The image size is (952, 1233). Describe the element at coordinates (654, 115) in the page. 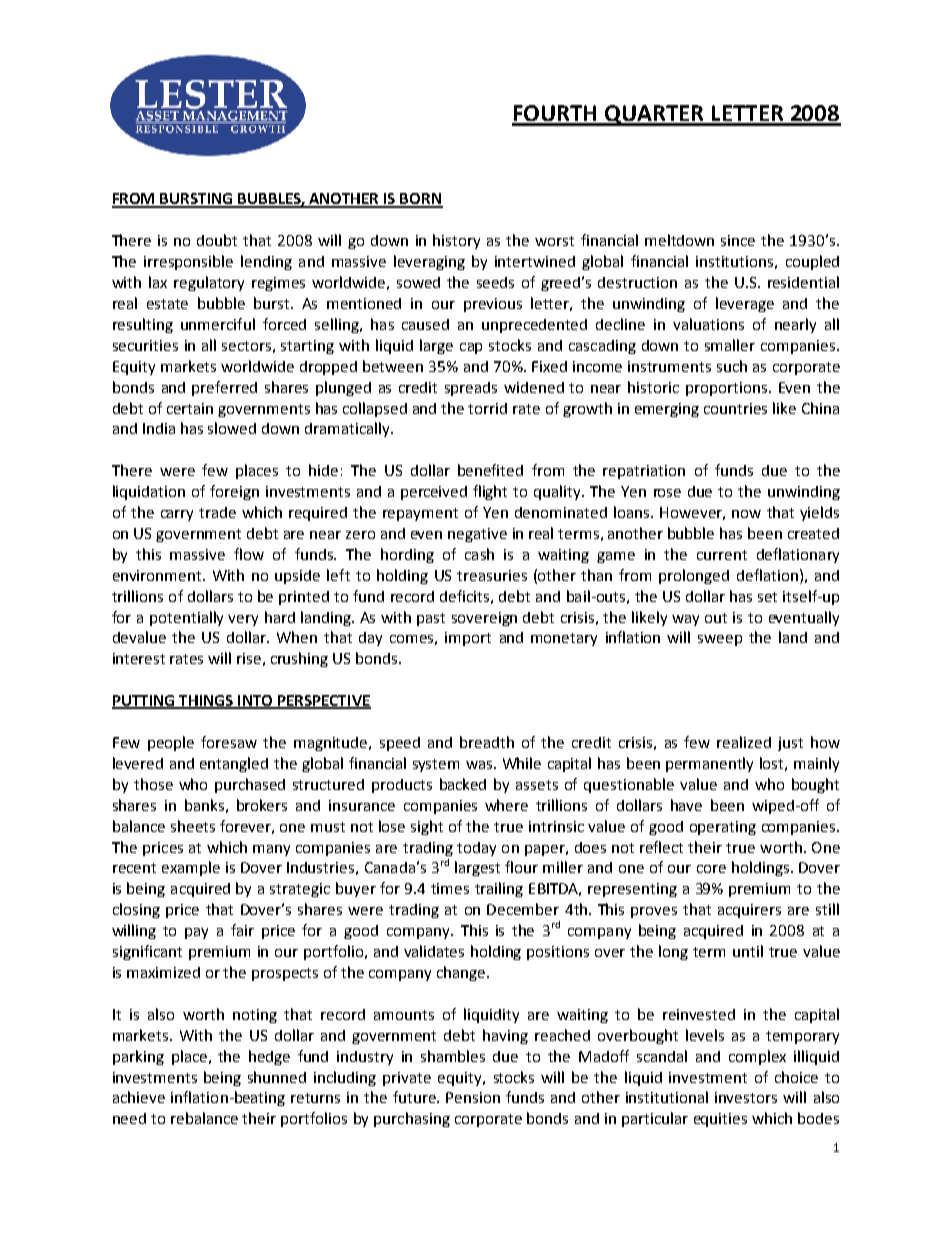

I see `QUARTER` at that location.
